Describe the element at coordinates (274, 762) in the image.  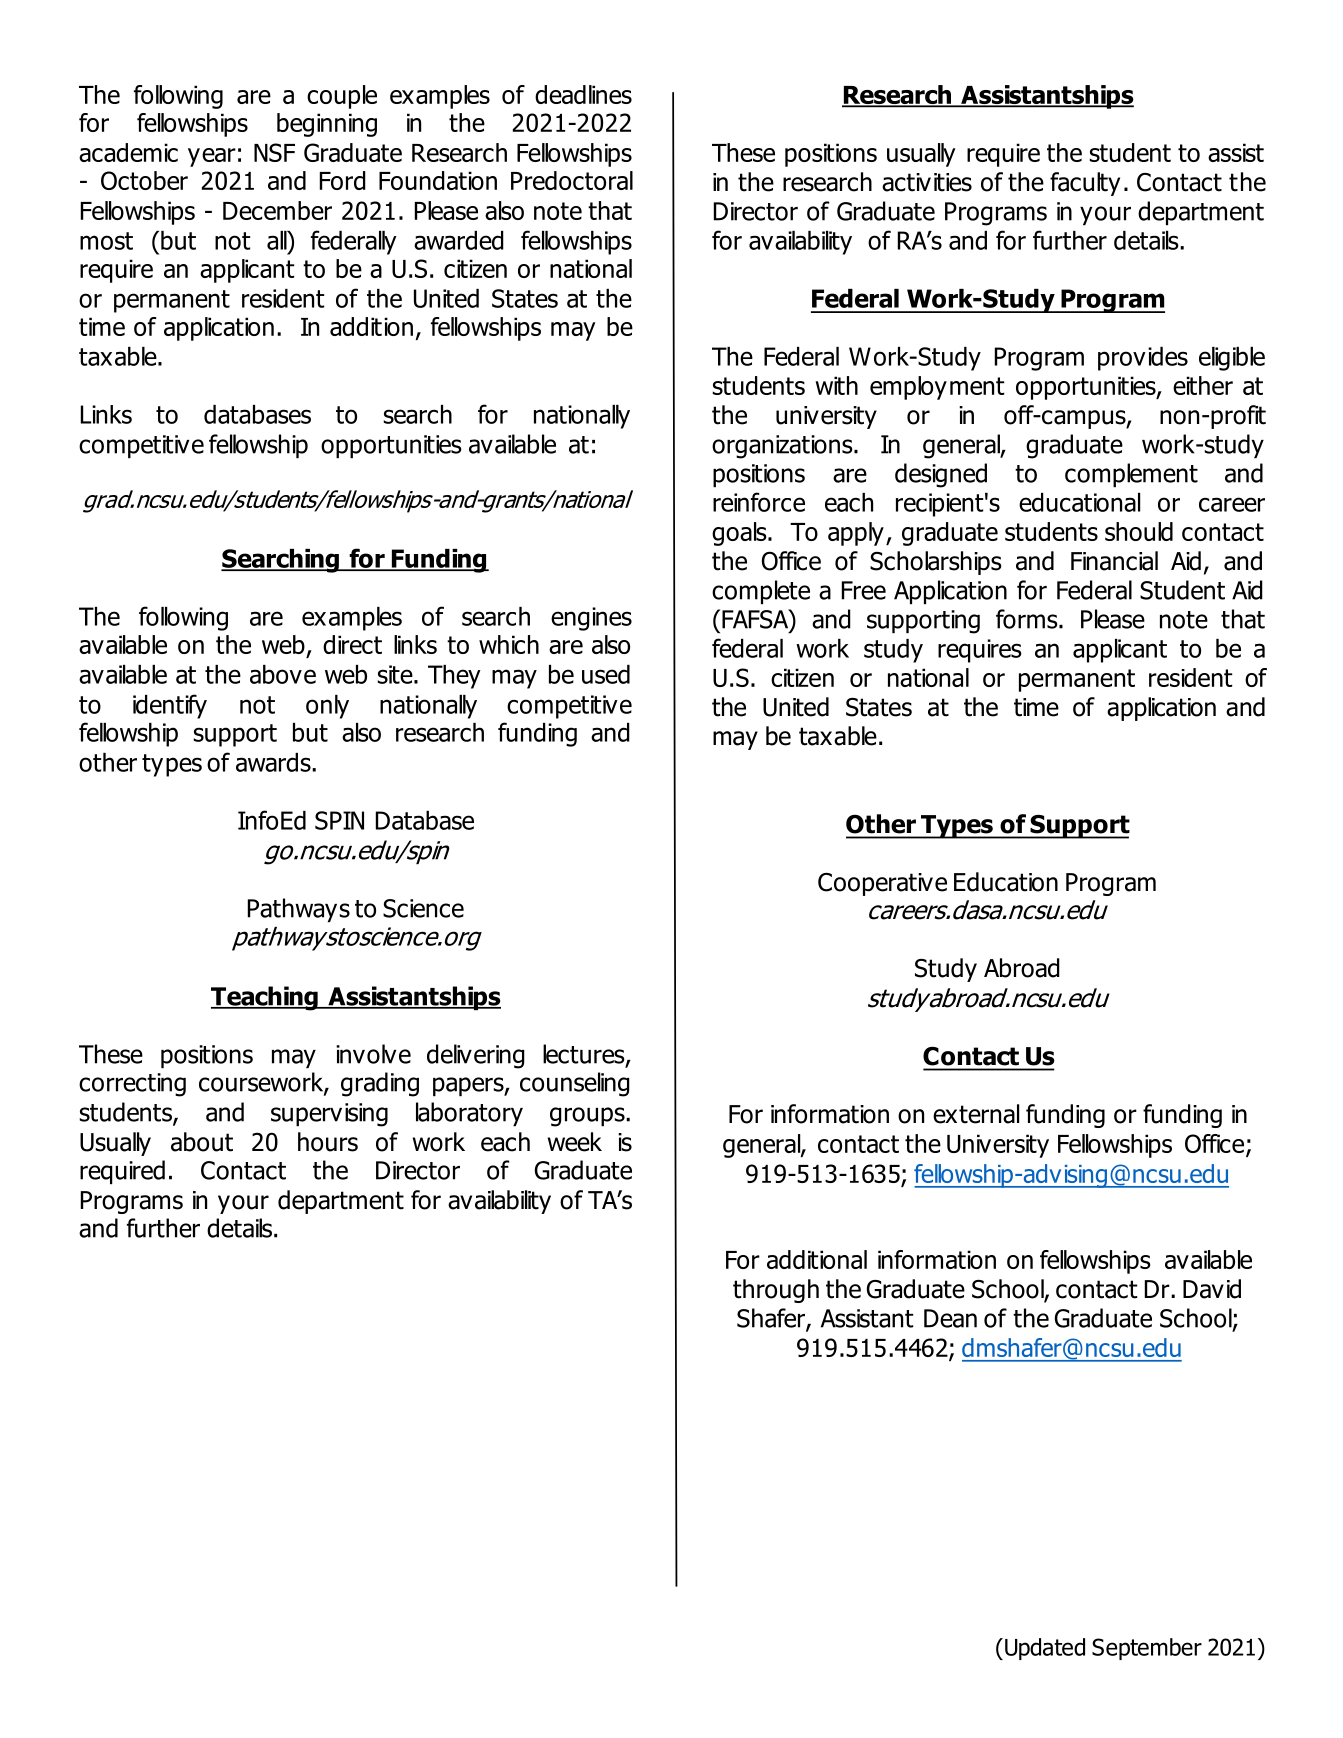
I see `awards` at that location.
